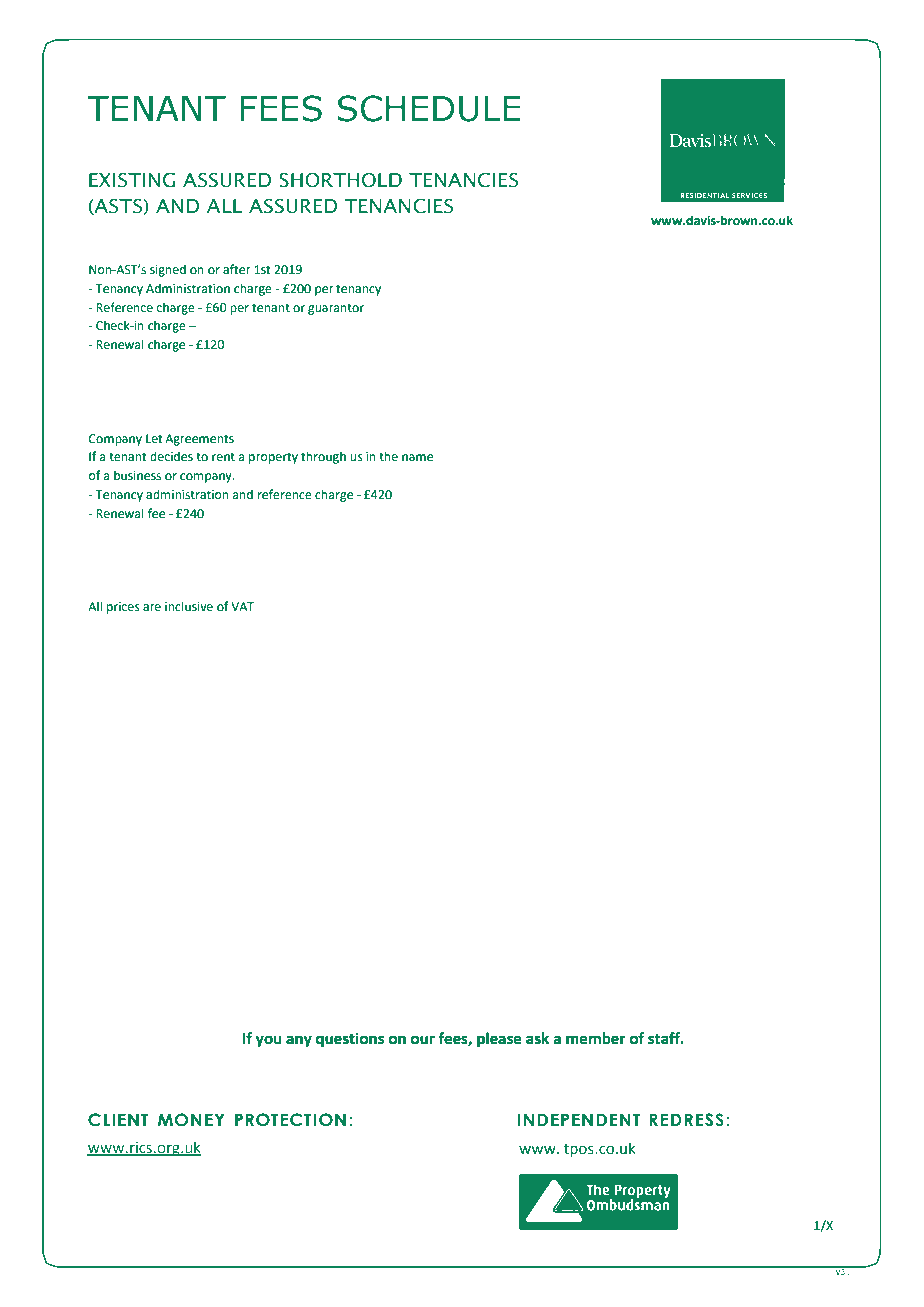 This screenshot has height=1307, width=924. What do you see at coordinates (429, 108) in the screenshot?
I see `SCHEDULE` at bounding box center [429, 108].
